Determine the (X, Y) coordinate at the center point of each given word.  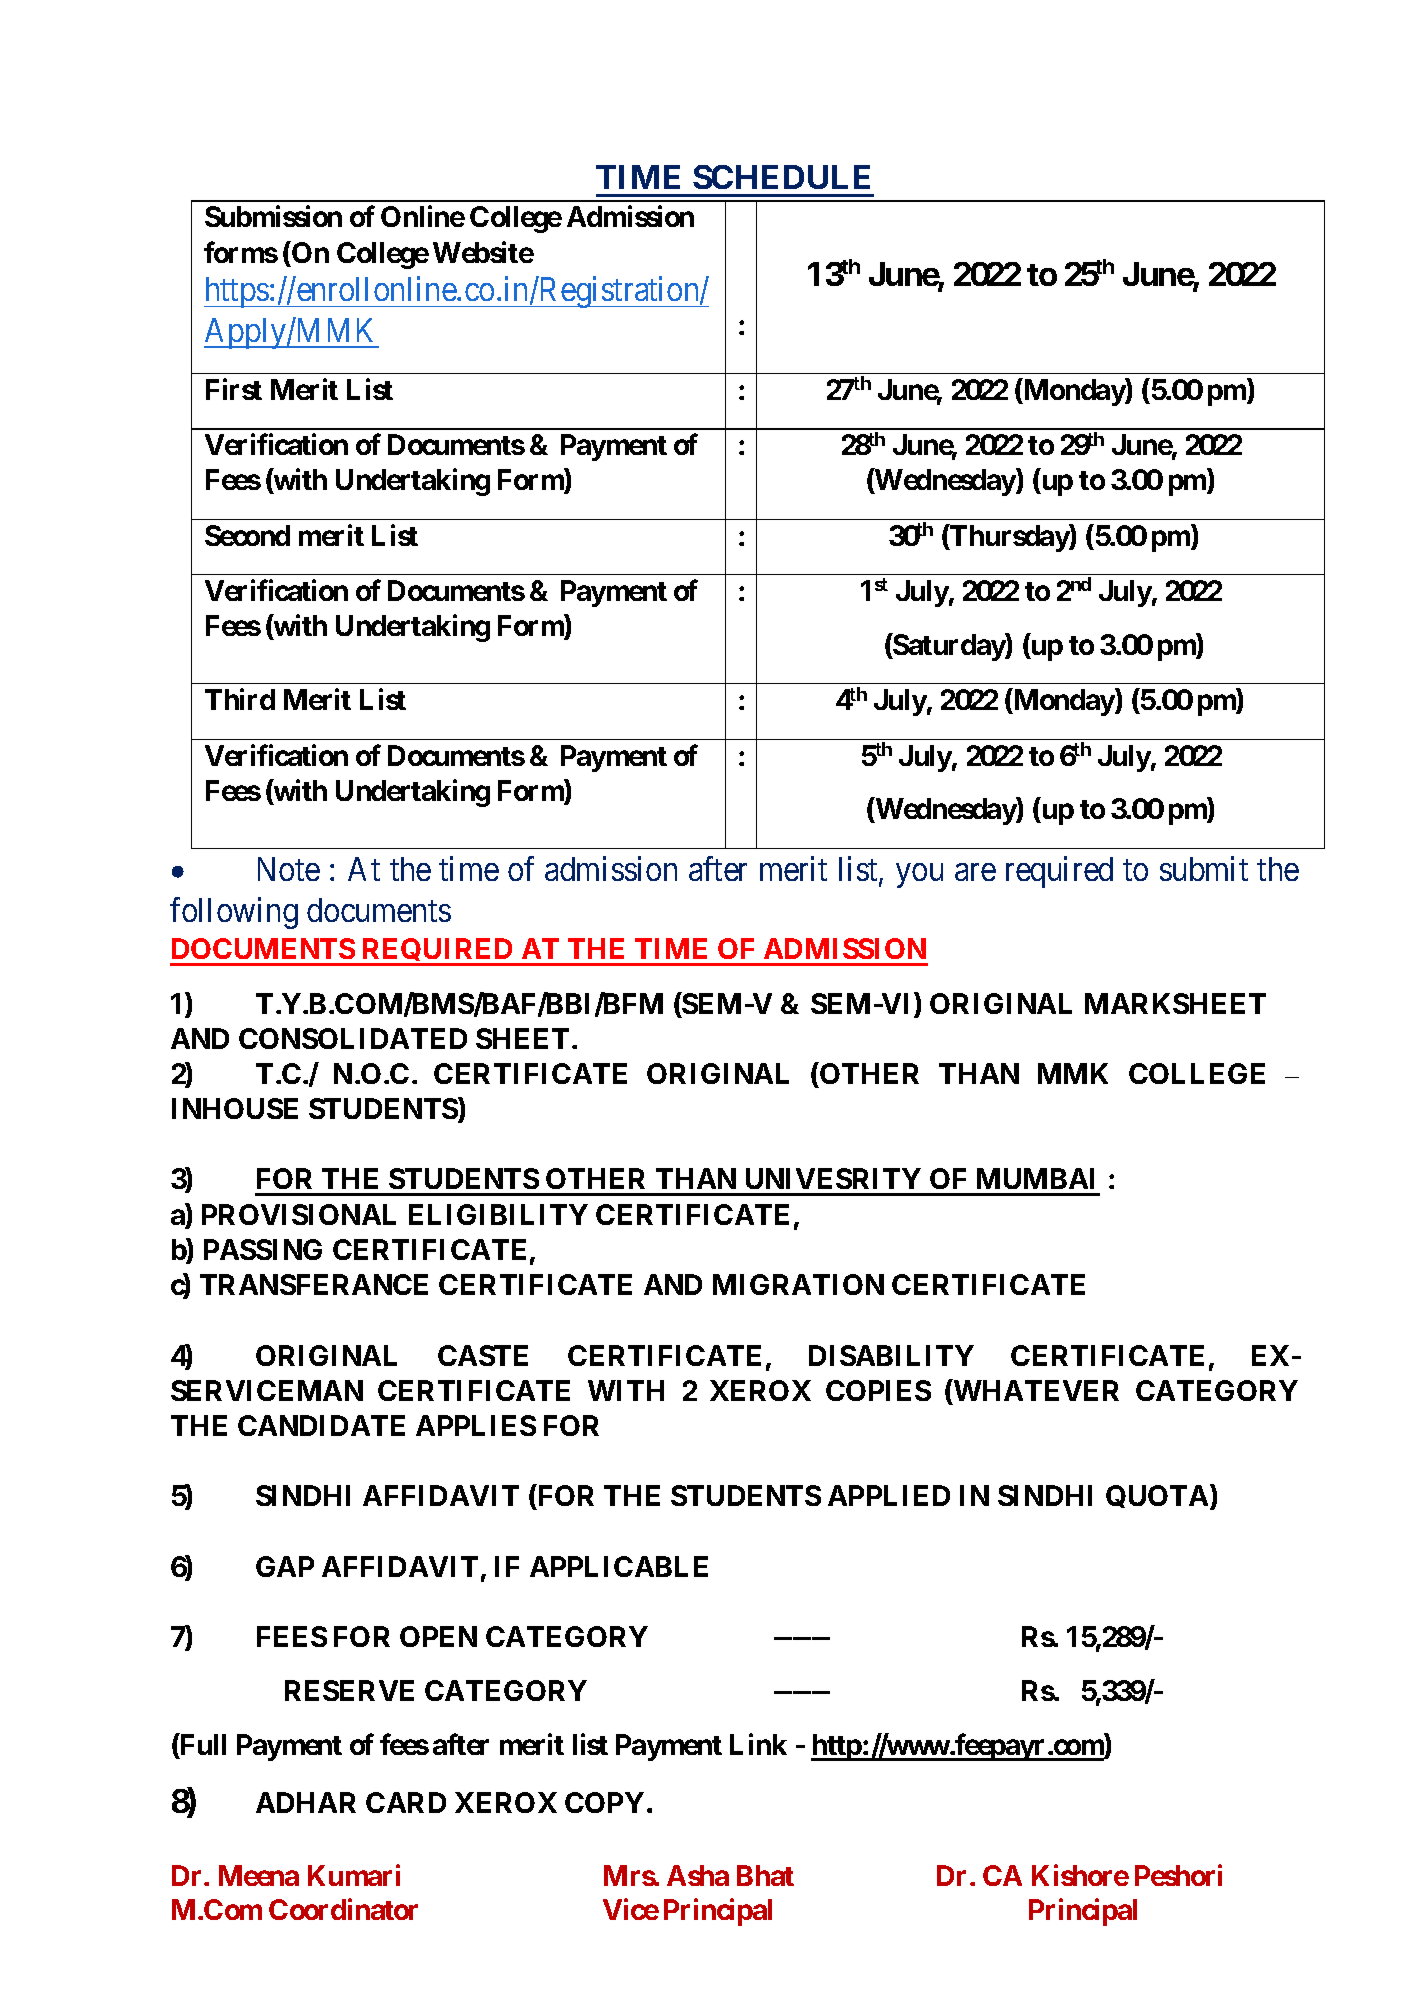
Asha (698, 1875)
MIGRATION (798, 1284)
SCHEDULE (781, 177)
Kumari (354, 1875)
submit (1204, 868)
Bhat (765, 1875)
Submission (273, 216)
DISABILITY (891, 1355)
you (919, 876)
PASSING (263, 1249)
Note (289, 869)
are (975, 872)
